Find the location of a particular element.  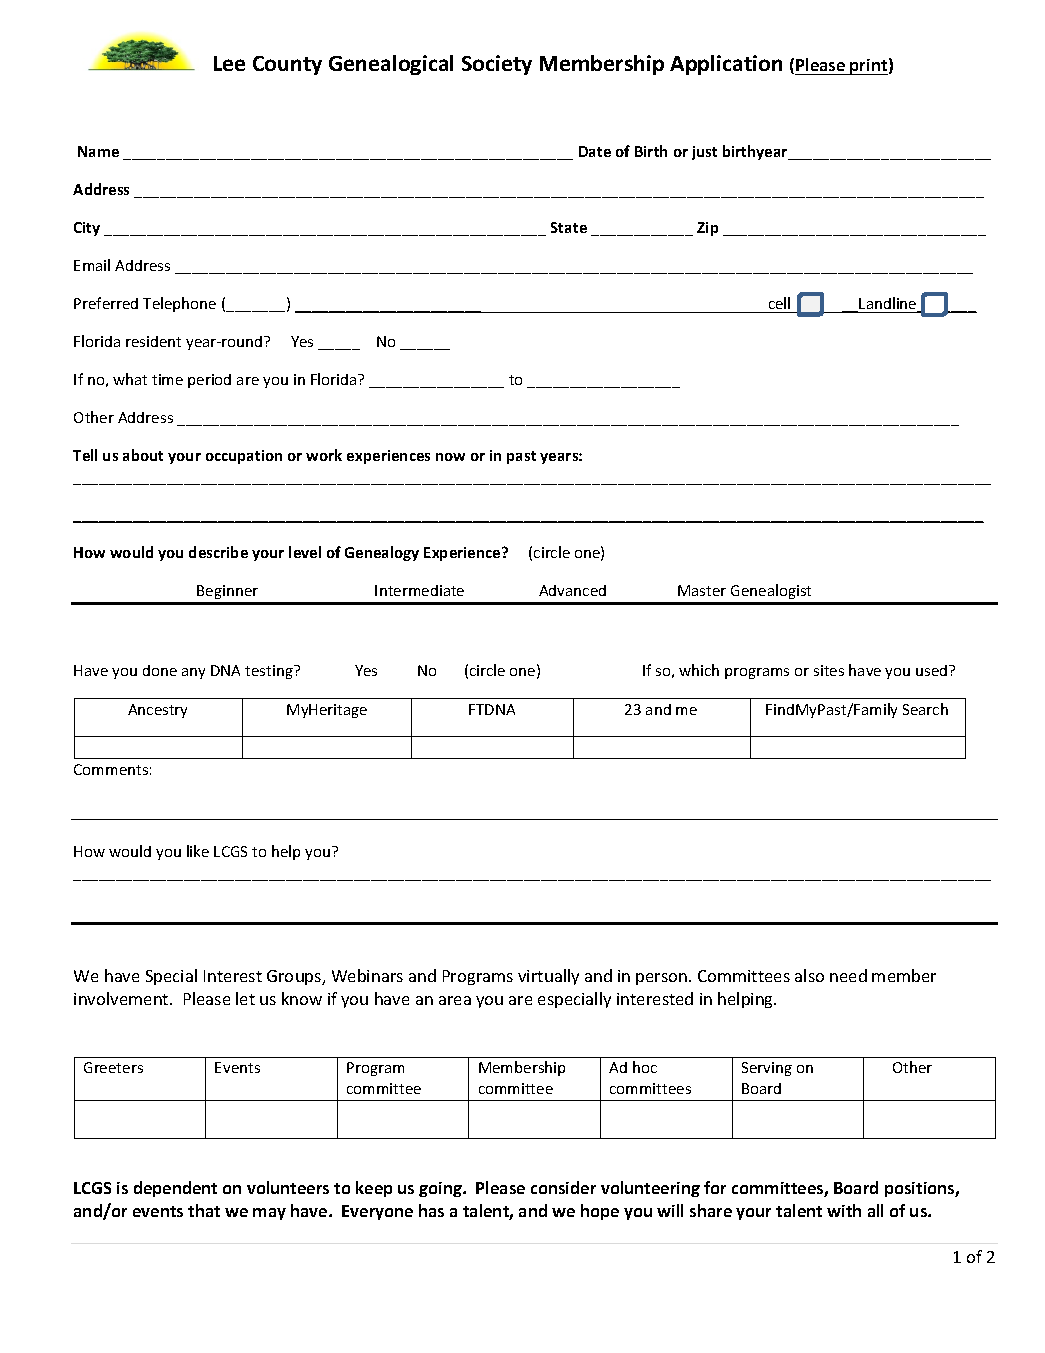

virtually is located at coordinates (548, 977).
